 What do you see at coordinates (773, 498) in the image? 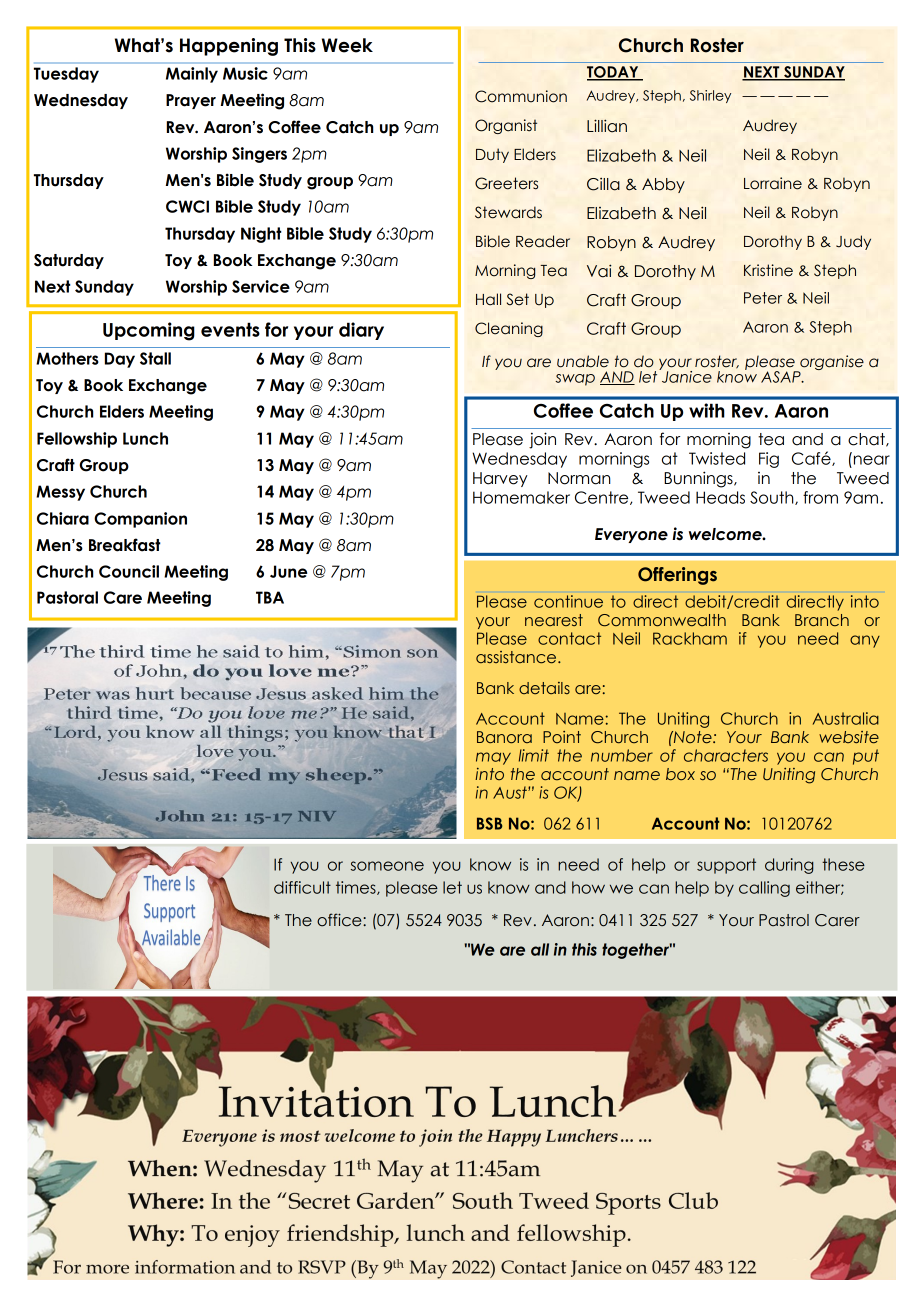
I see `South` at bounding box center [773, 498].
